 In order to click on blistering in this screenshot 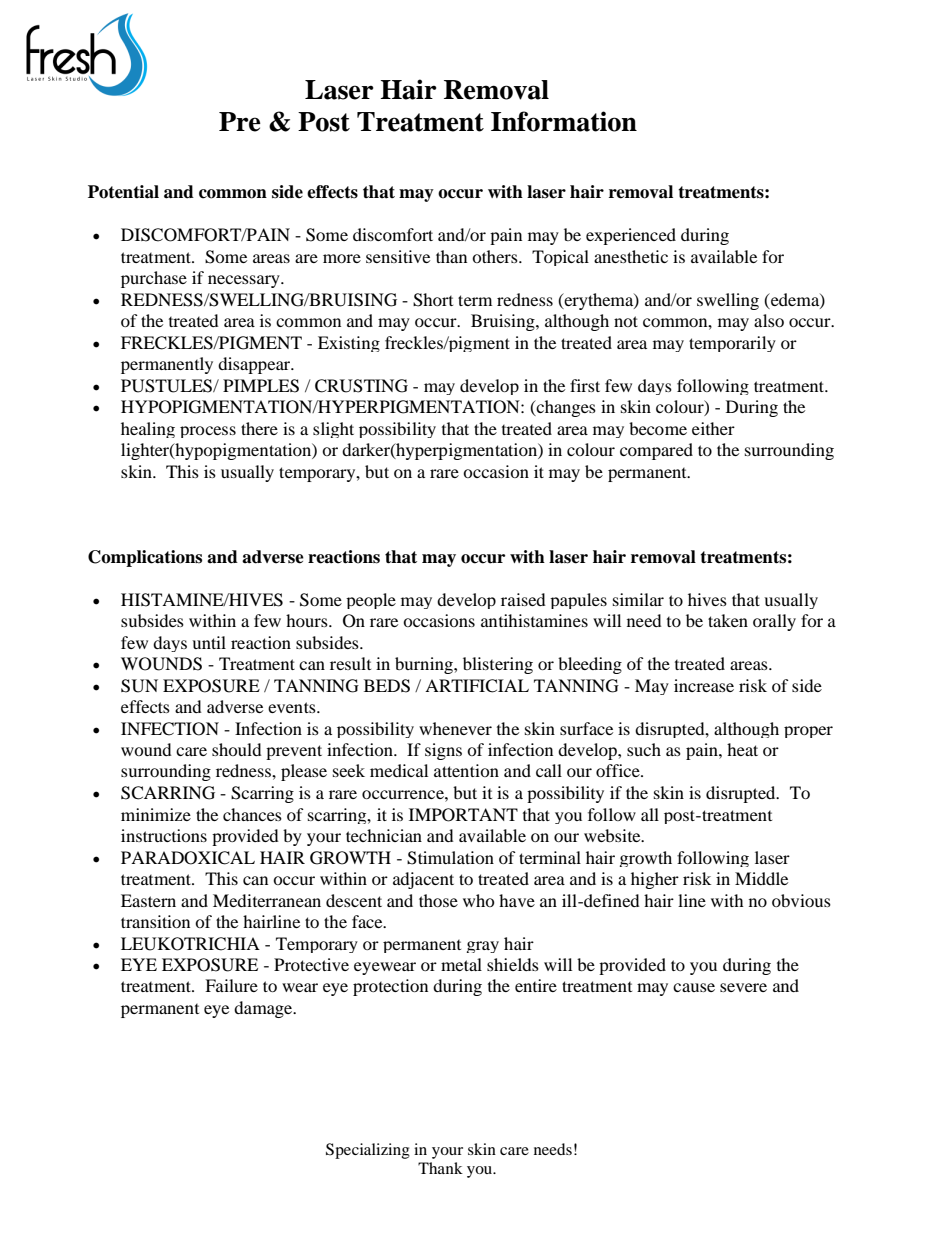, I will do `click(498, 665)`.
